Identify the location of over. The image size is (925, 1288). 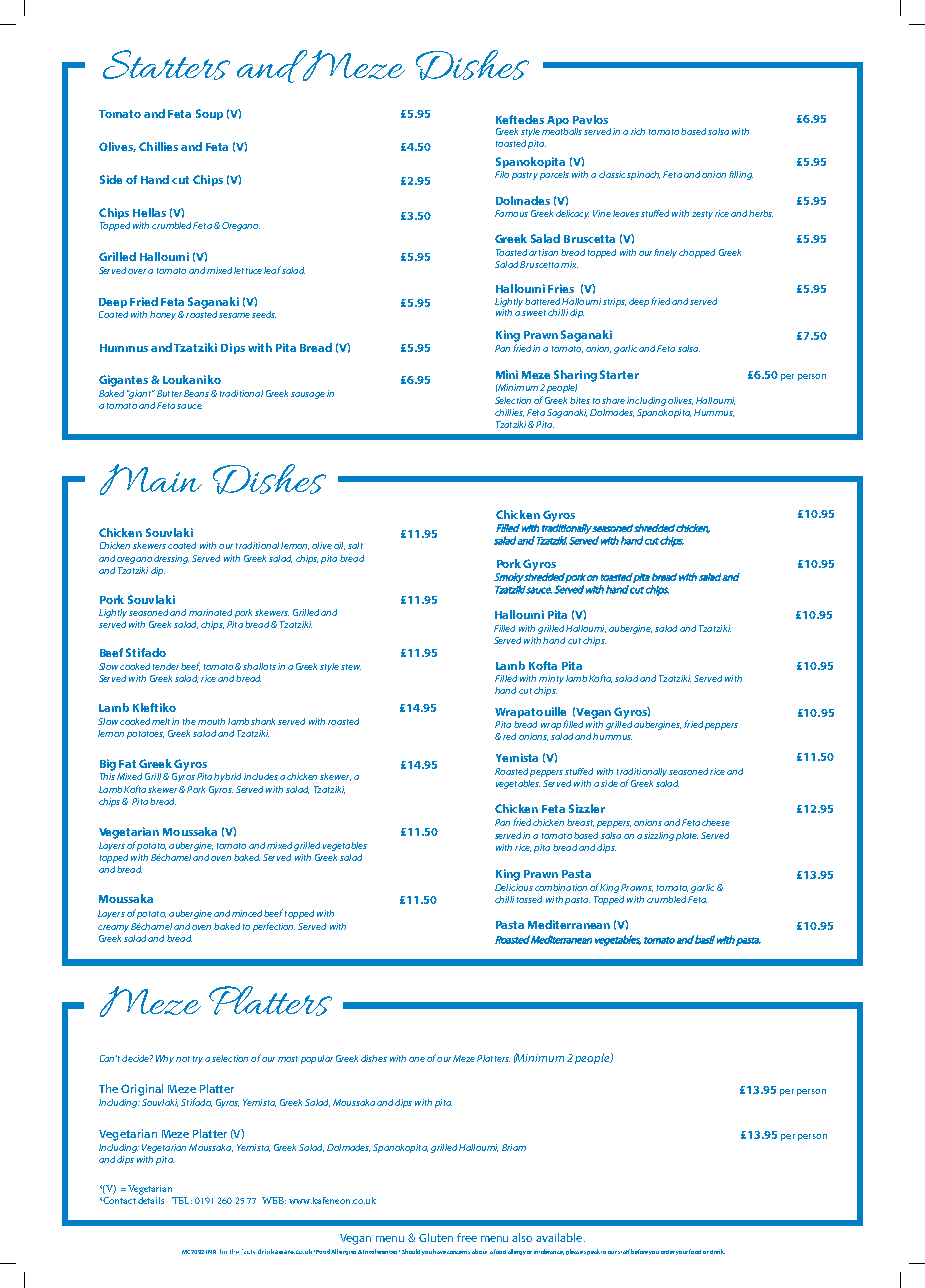
(137, 271).
